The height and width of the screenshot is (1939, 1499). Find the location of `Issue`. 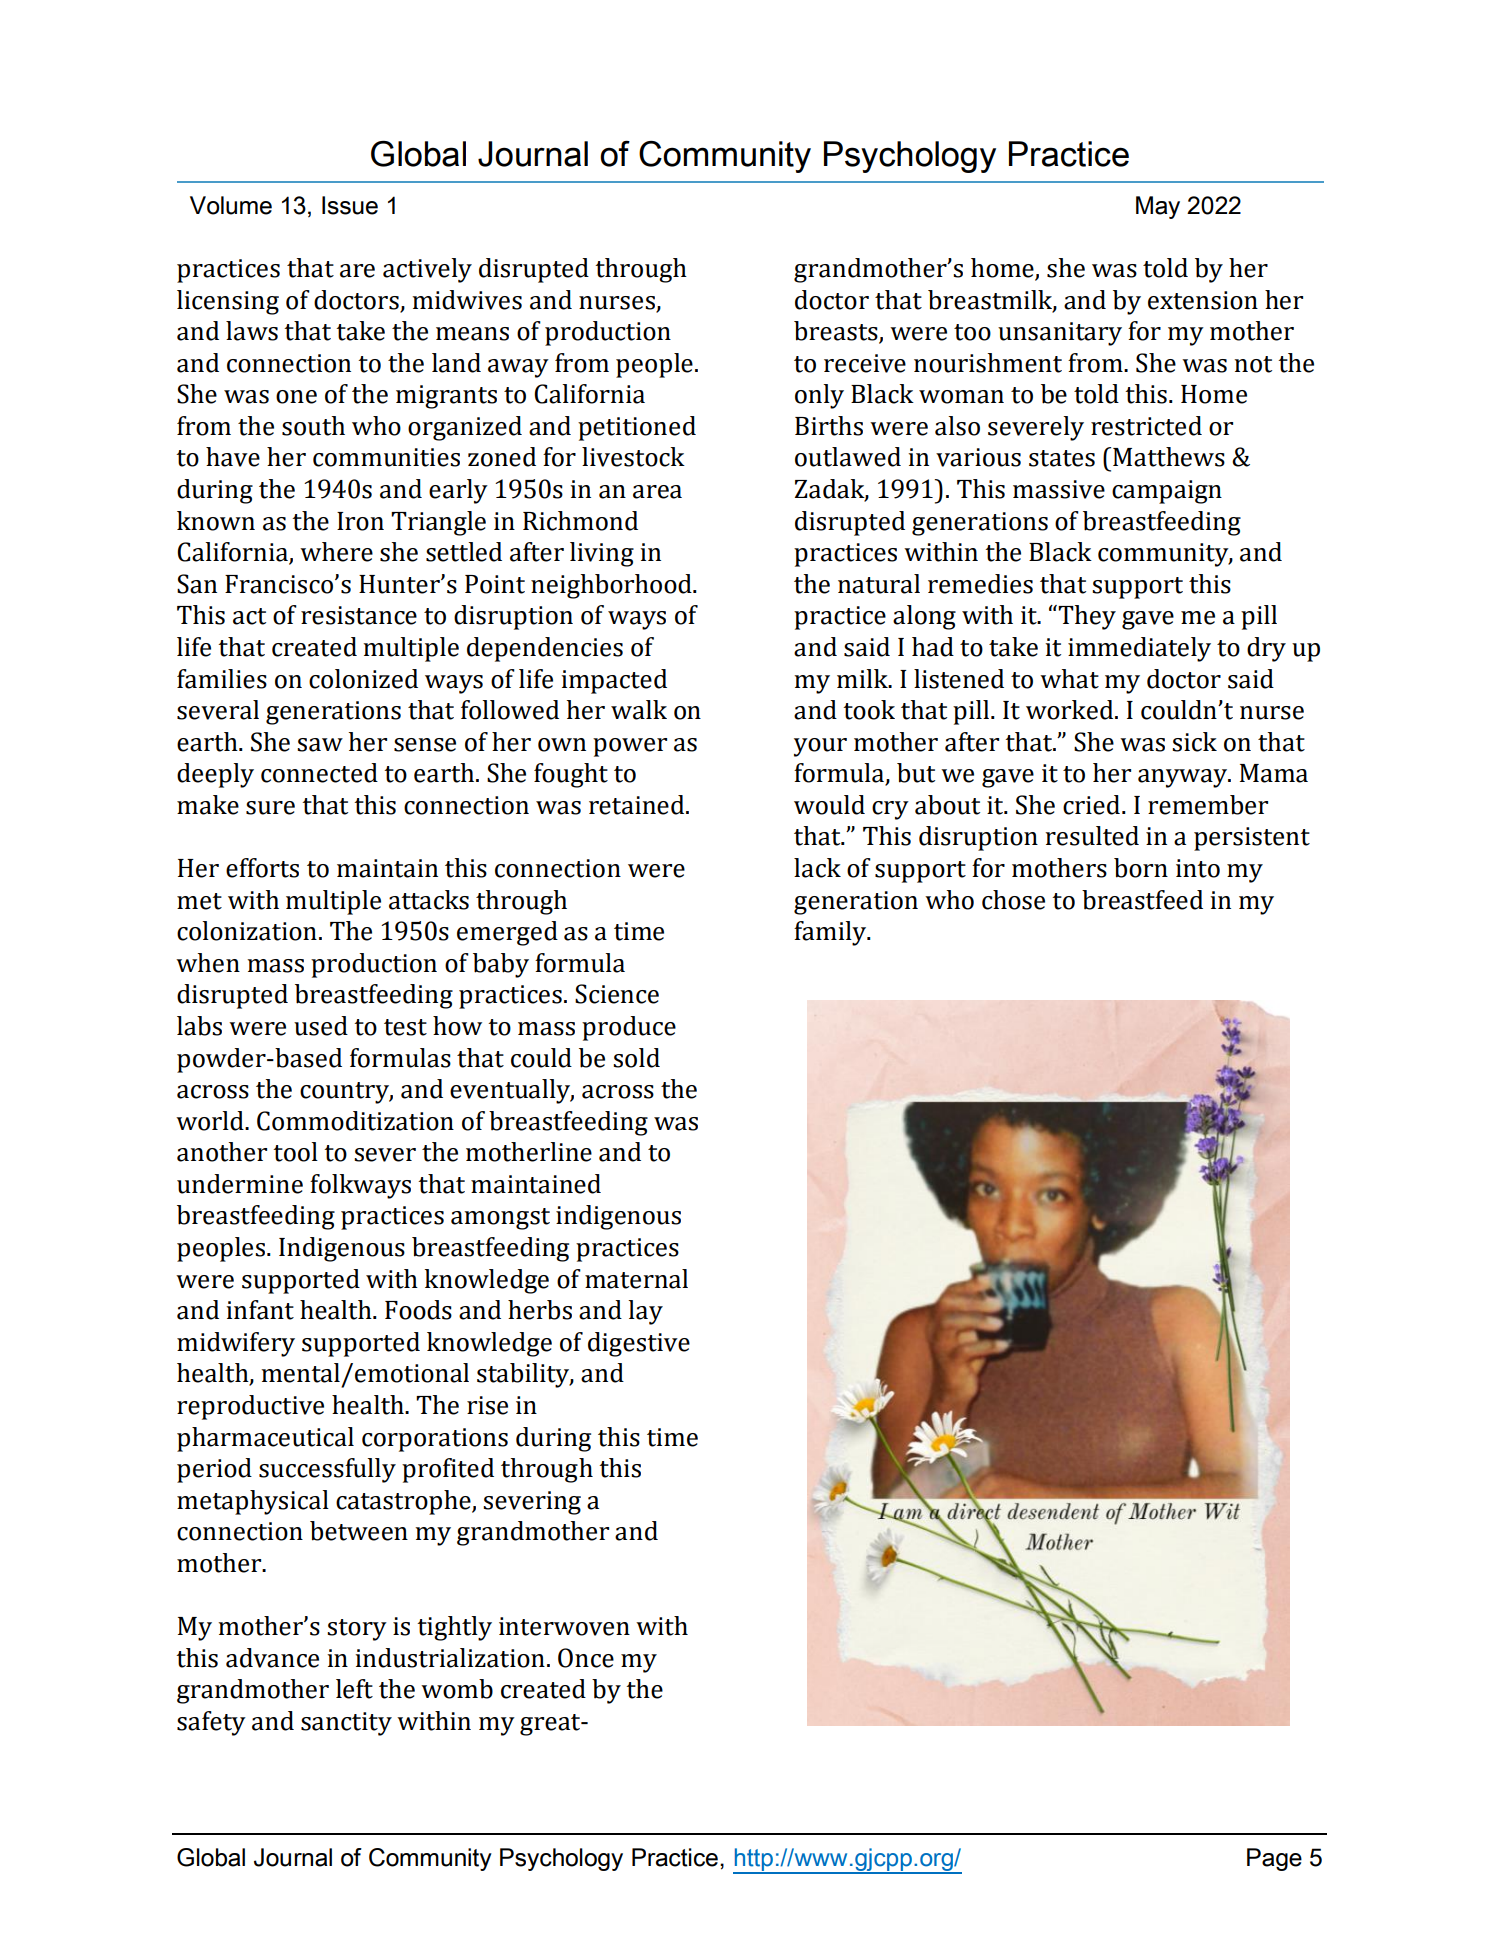

Issue is located at coordinates (350, 205).
